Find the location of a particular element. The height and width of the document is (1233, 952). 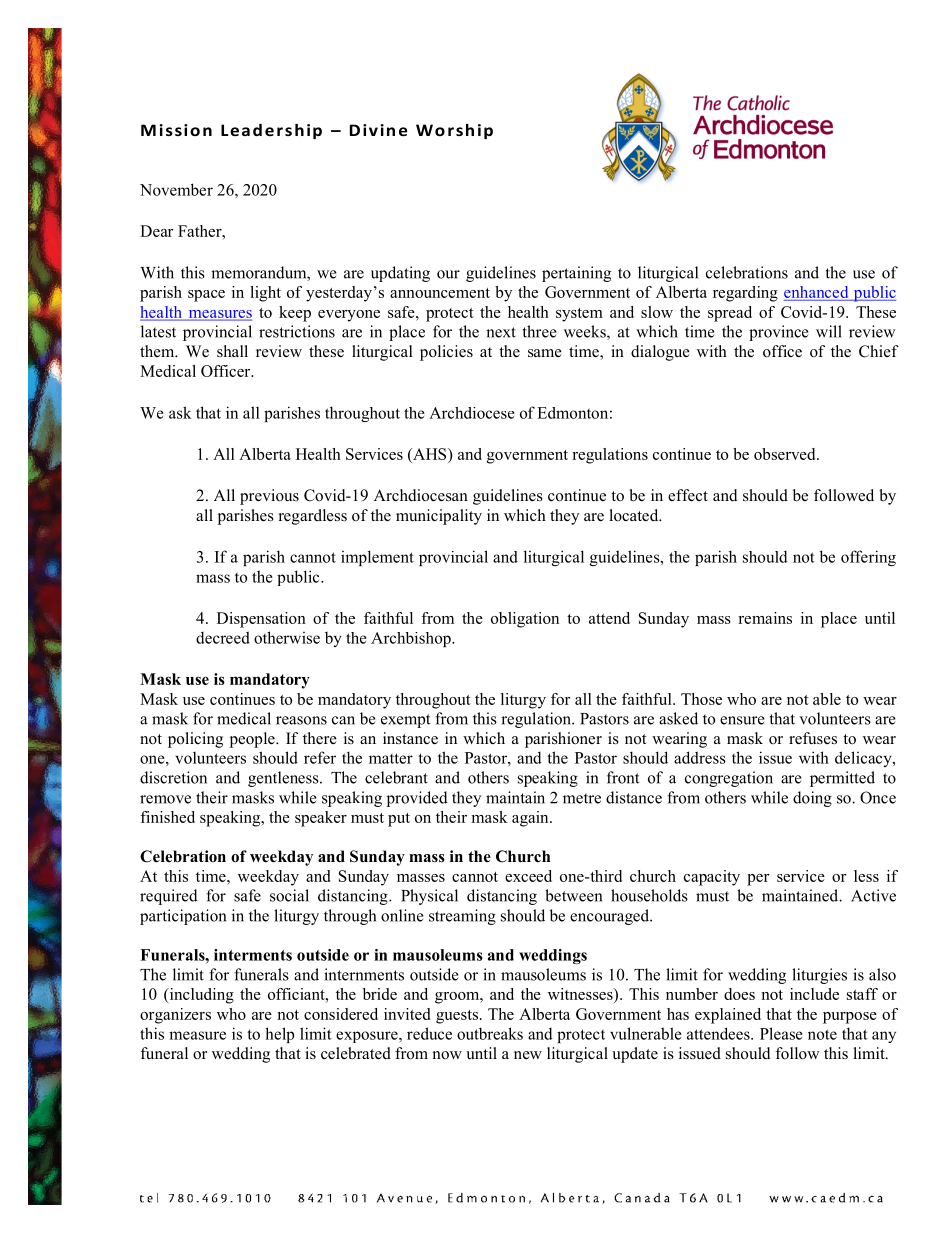

help is located at coordinates (280, 1035).
